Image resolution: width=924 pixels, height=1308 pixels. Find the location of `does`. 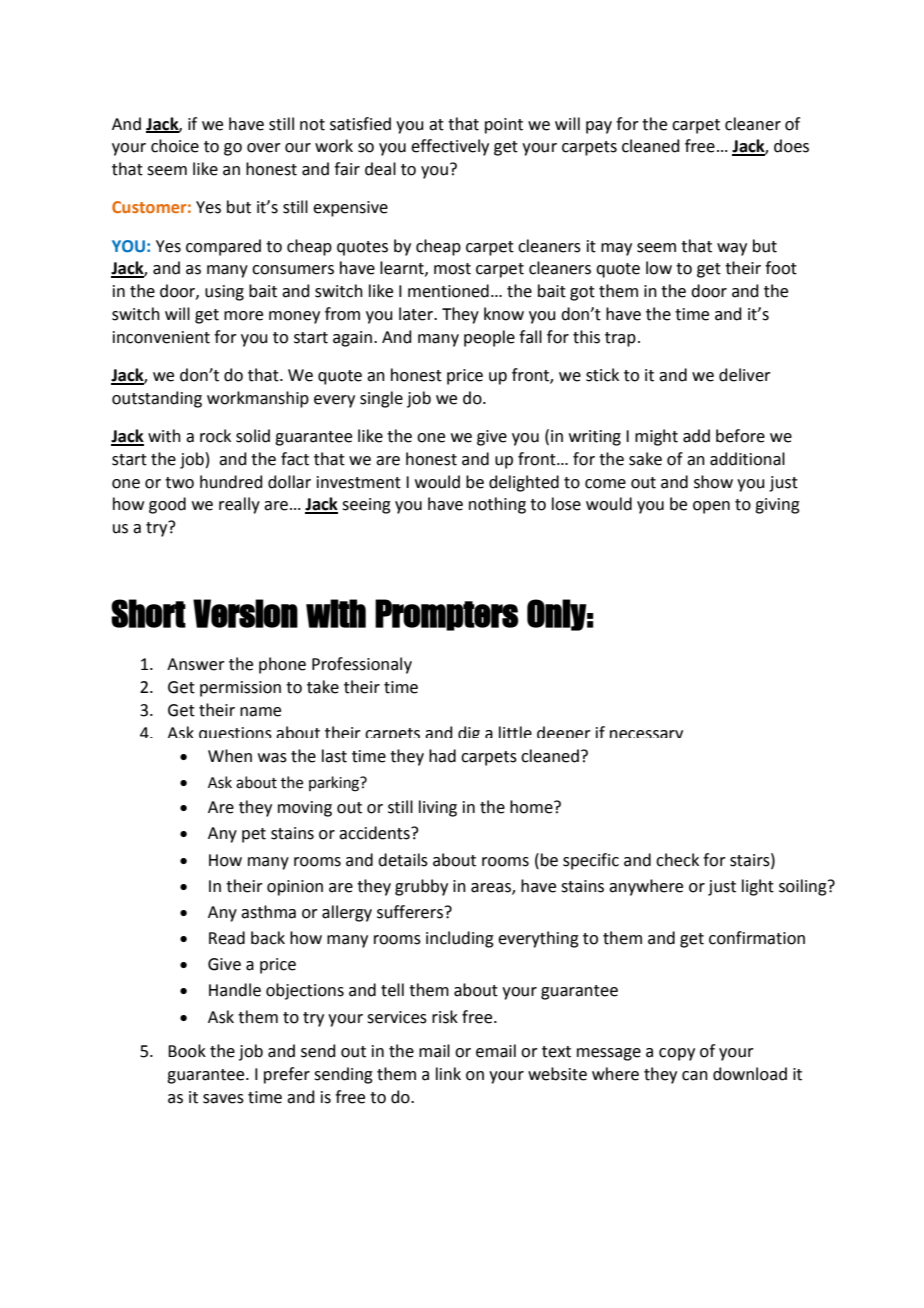

does is located at coordinates (791, 146).
